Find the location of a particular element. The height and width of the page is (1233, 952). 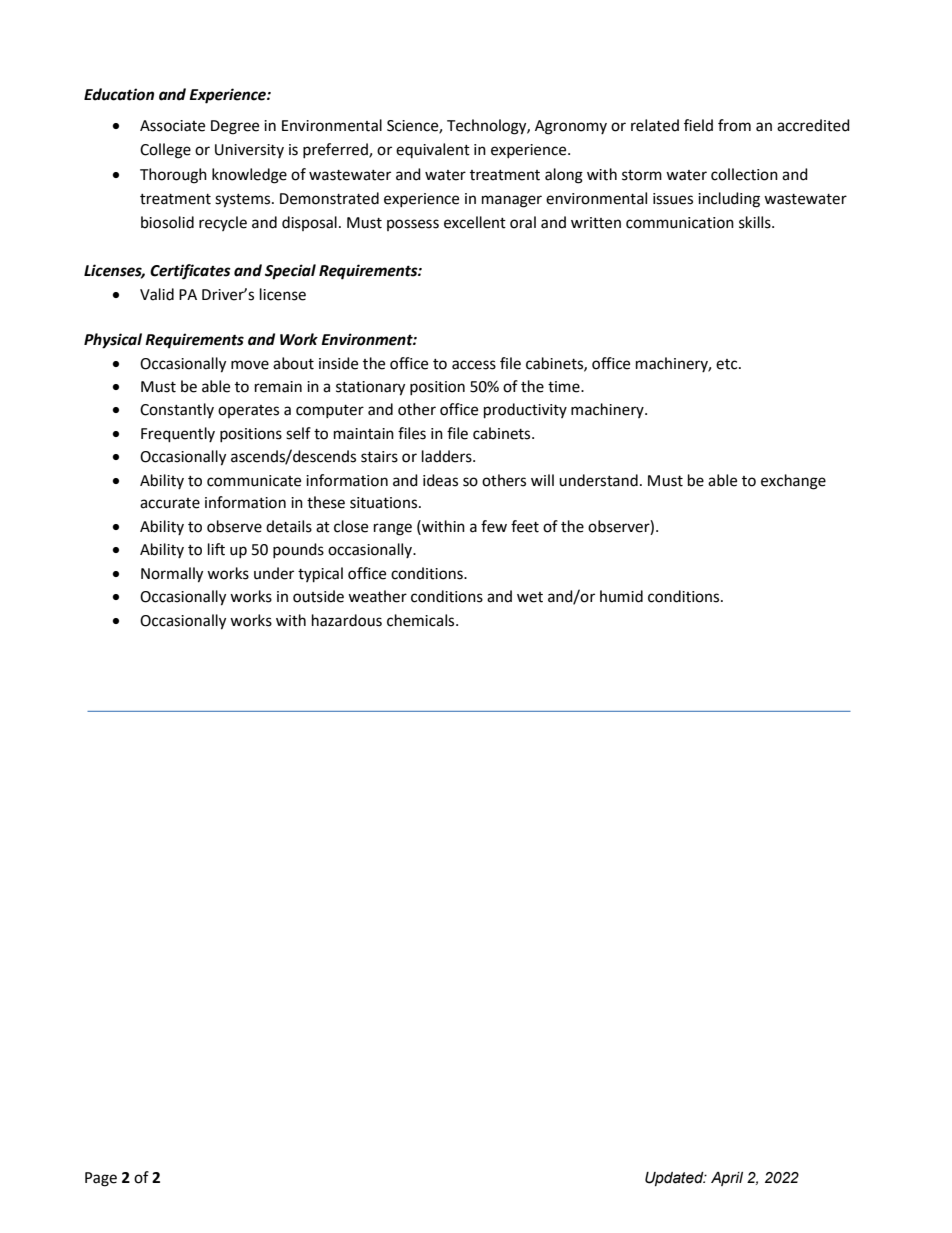

April is located at coordinates (727, 1179).
